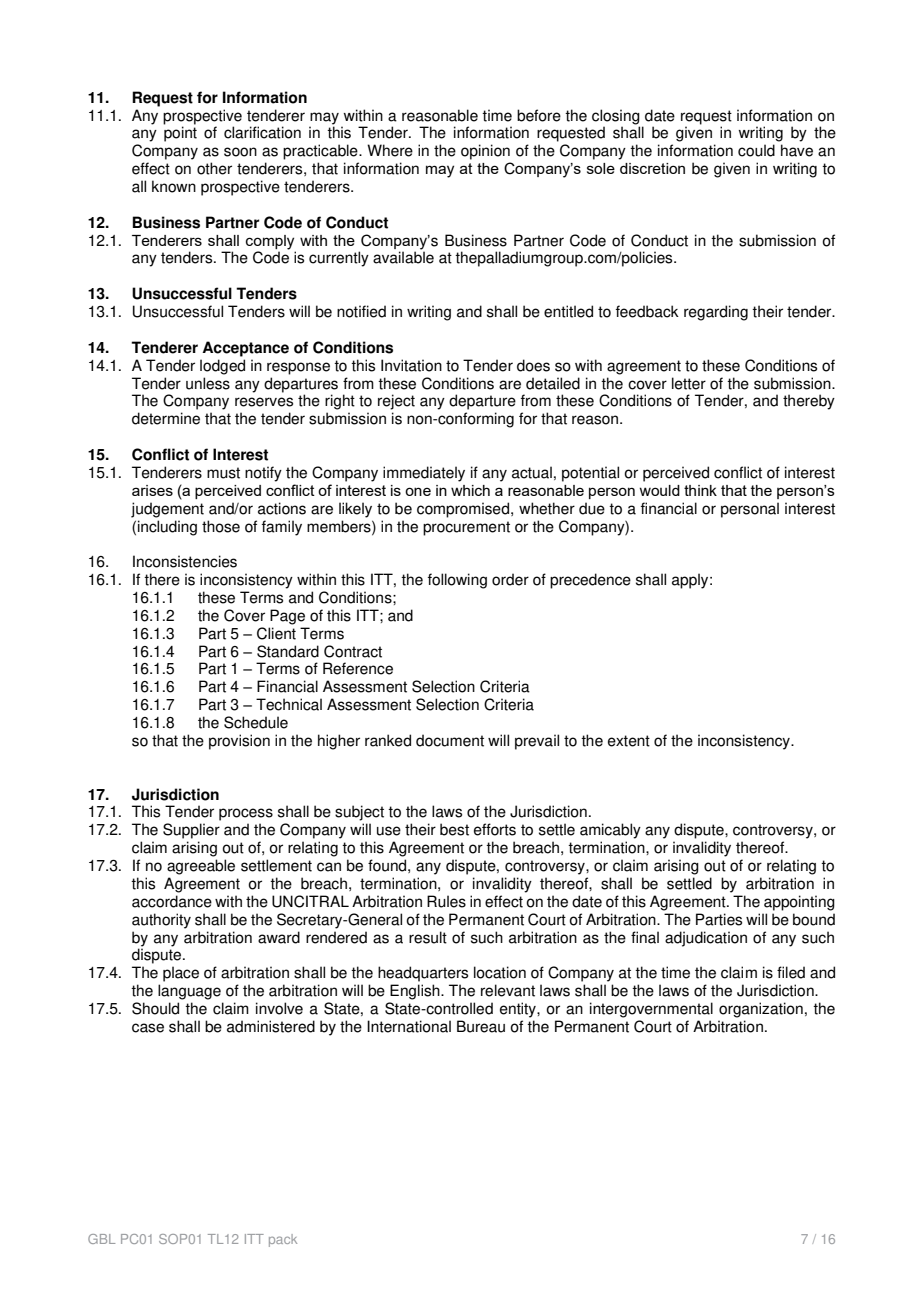  Describe the element at coordinates (761, 1010) in the document. I see `organization` at that location.
